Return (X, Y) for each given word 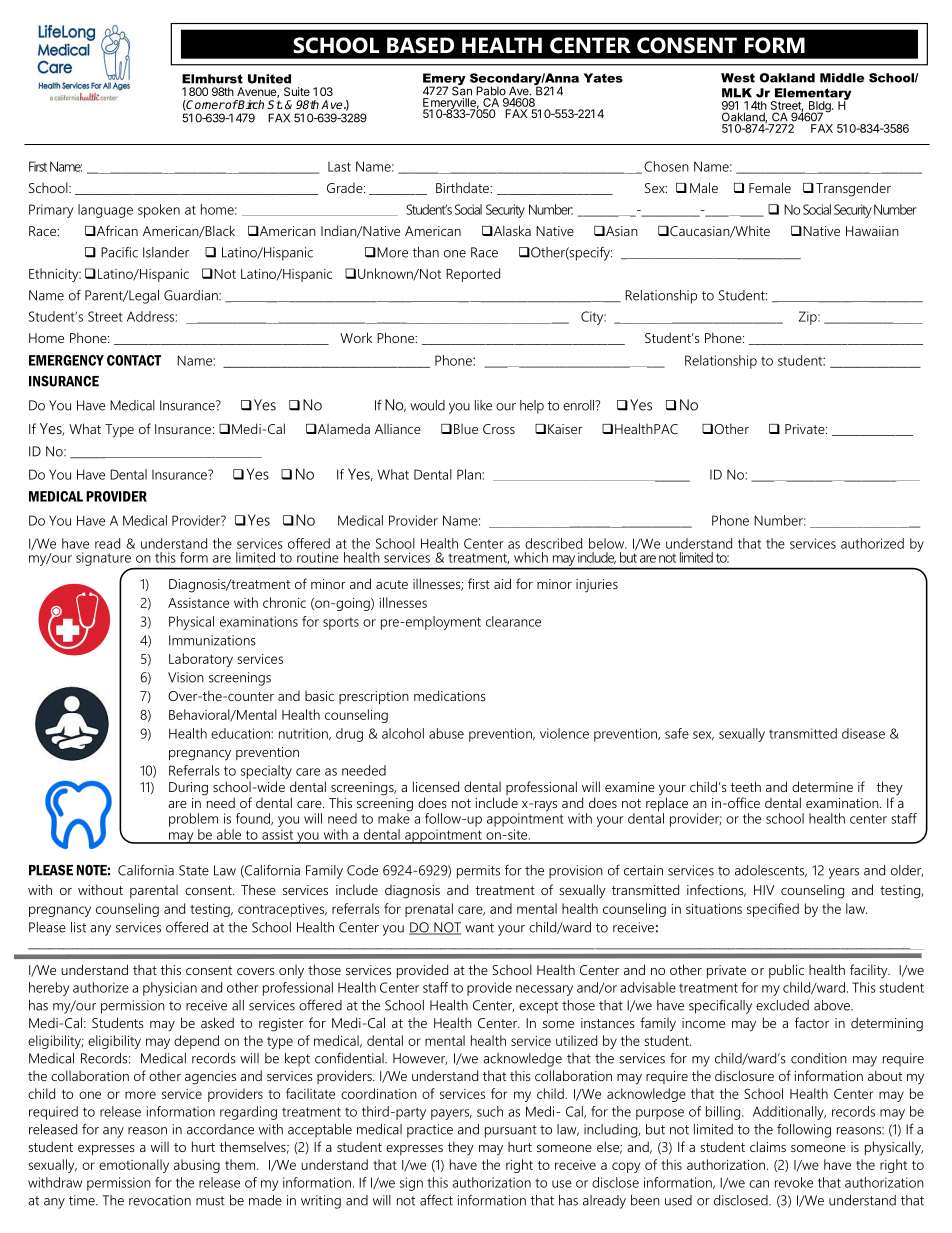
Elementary (811, 95)
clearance (513, 621)
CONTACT (134, 360)
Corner (205, 105)
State (194, 870)
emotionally (134, 1166)
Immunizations (212, 640)
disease (863, 733)
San (462, 90)
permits (478, 872)
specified (773, 910)
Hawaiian (872, 231)
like (483, 405)
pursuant (511, 1131)
